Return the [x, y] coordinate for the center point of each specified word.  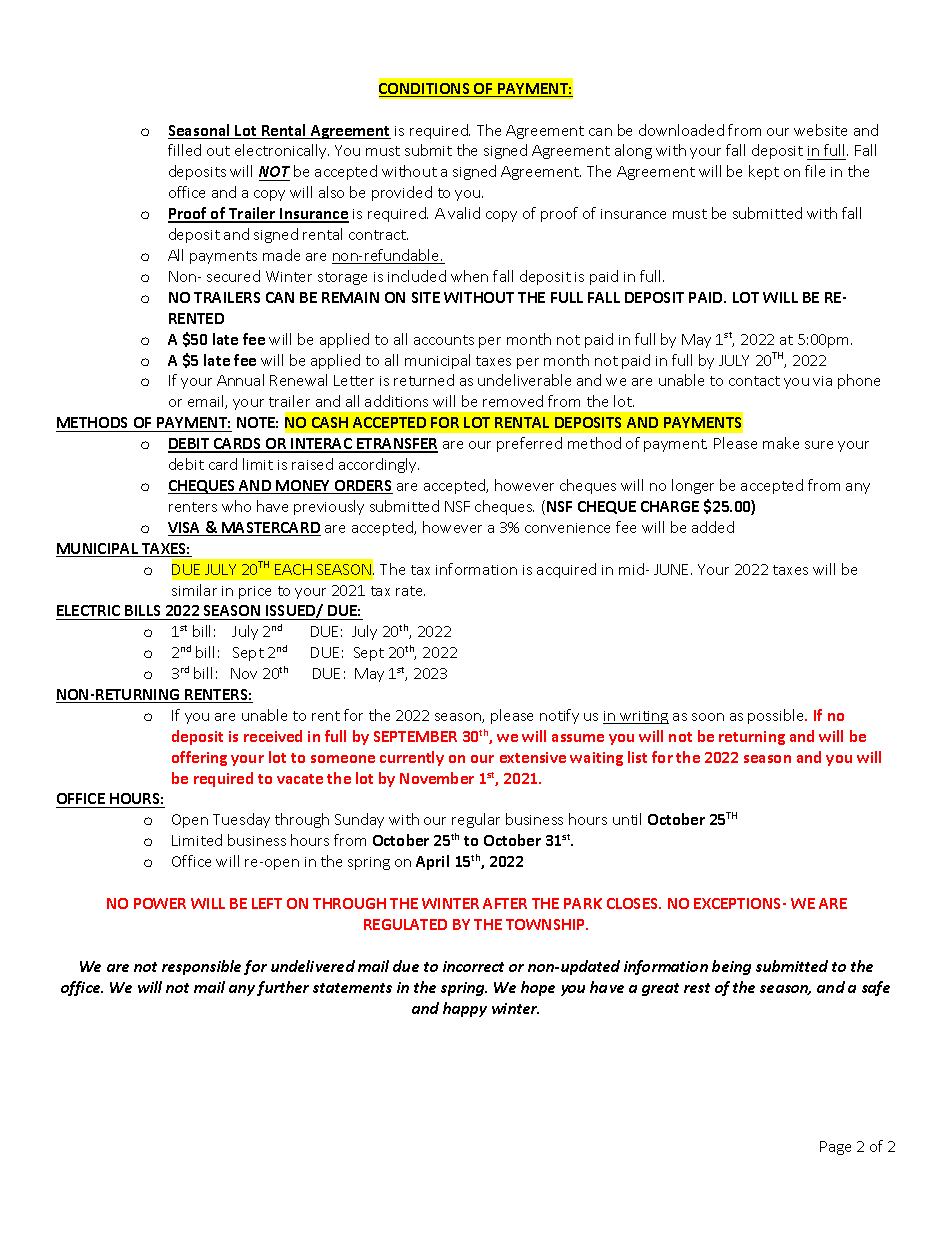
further [283, 988]
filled [184, 150]
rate [410, 591]
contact [754, 381]
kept [764, 172]
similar [194, 590]
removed [513, 401]
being [731, 967]
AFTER [505, 903]
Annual [240, 380]
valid [464, 213]
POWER [160, 903]
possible [777, 716]
